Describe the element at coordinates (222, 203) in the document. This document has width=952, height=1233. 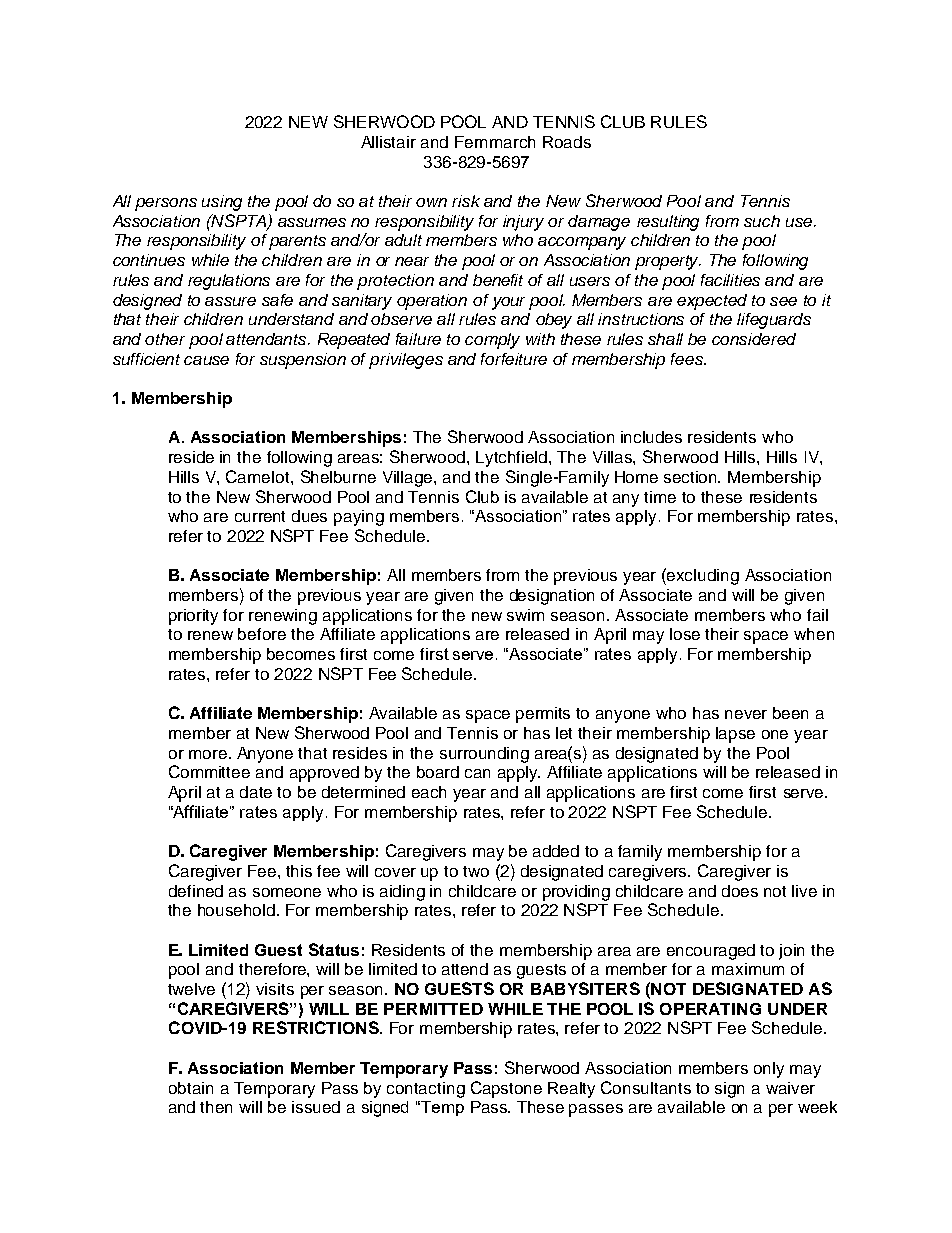
I see `using` at that location.
